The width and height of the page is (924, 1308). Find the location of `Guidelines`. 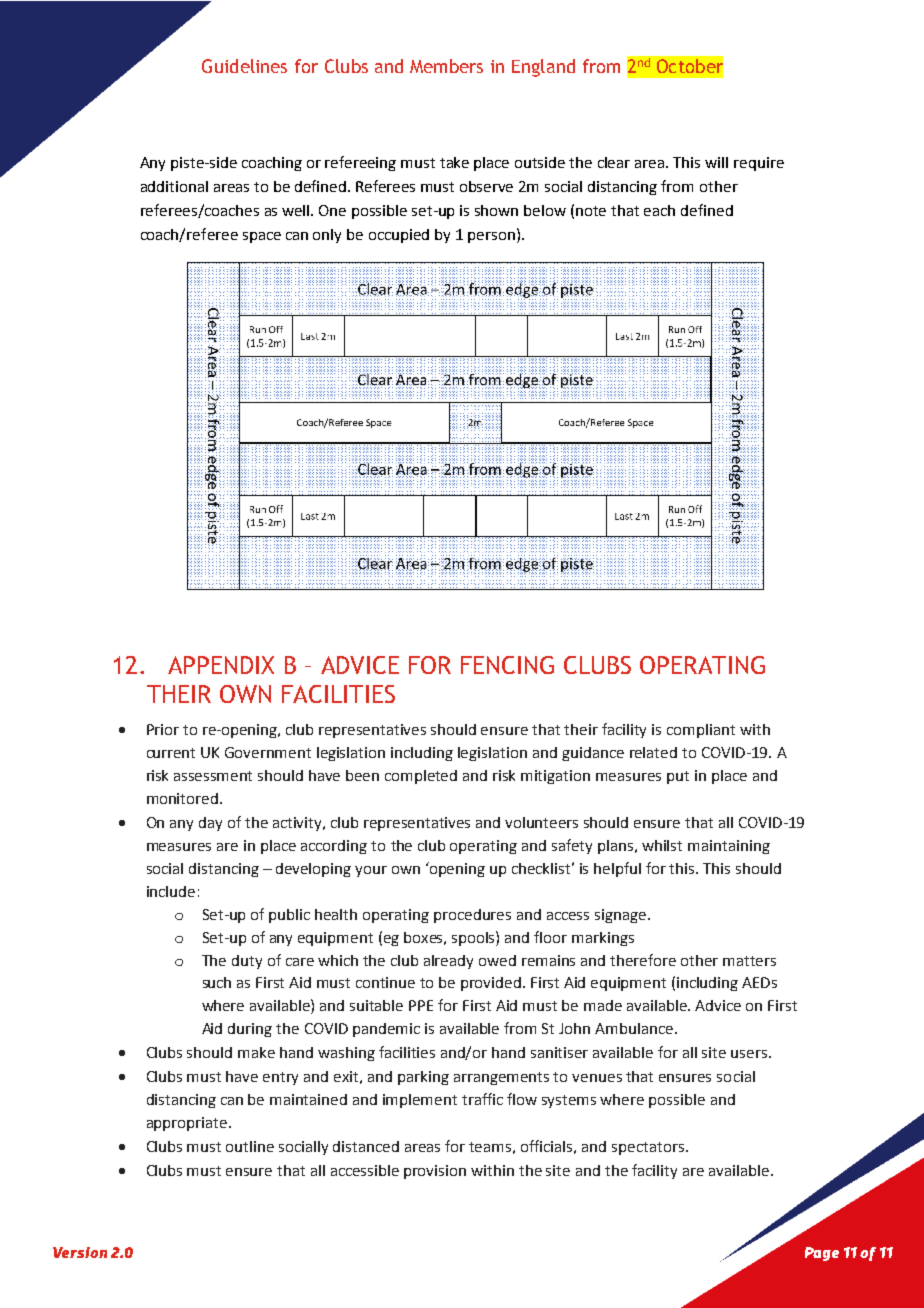

Guidelines is located at coordinates (244, 66).
